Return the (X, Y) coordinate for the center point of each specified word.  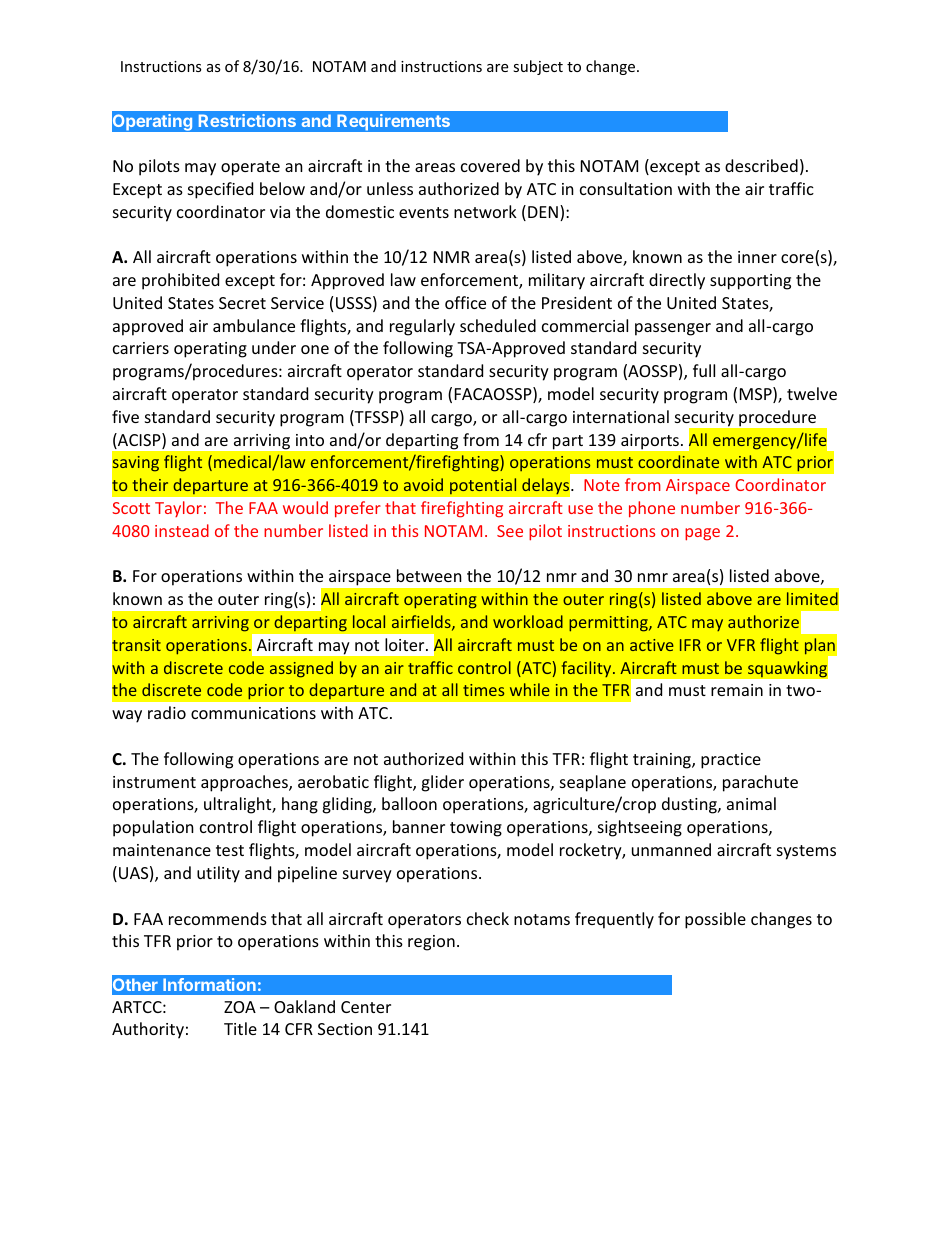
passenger (673, 329)
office (465, 302)
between (429, 575)
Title (240, 1028)
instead (182, 530)
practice (731, 761)
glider (442, 783)
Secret (242, 303)
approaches (245, 783)
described (761, 165)
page (702, 534)
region (431, 943)
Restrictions (247, 120)
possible (715, 920)
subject (538, 67)
